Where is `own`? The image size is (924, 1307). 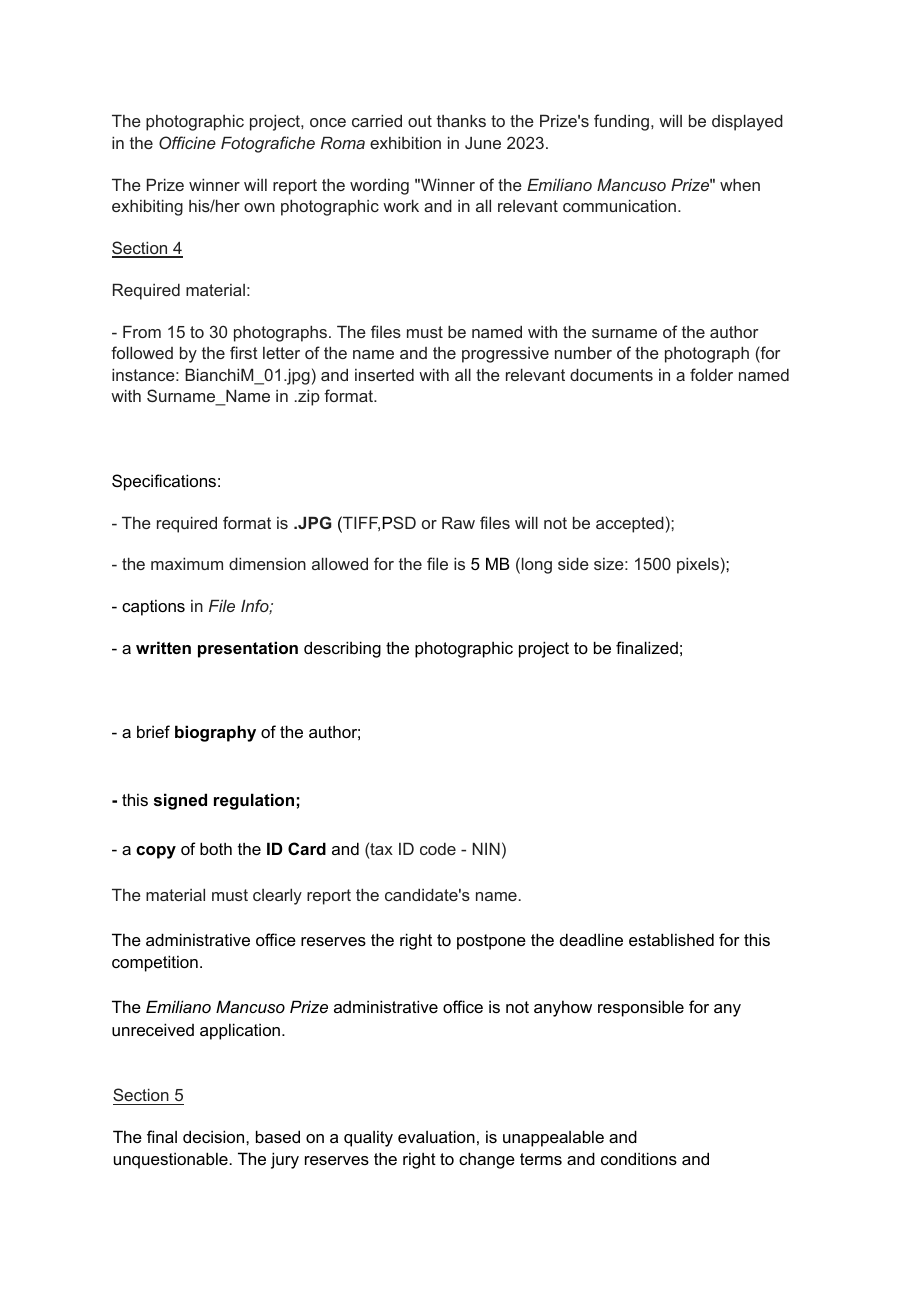 own is located at coordinates (259, 207).
